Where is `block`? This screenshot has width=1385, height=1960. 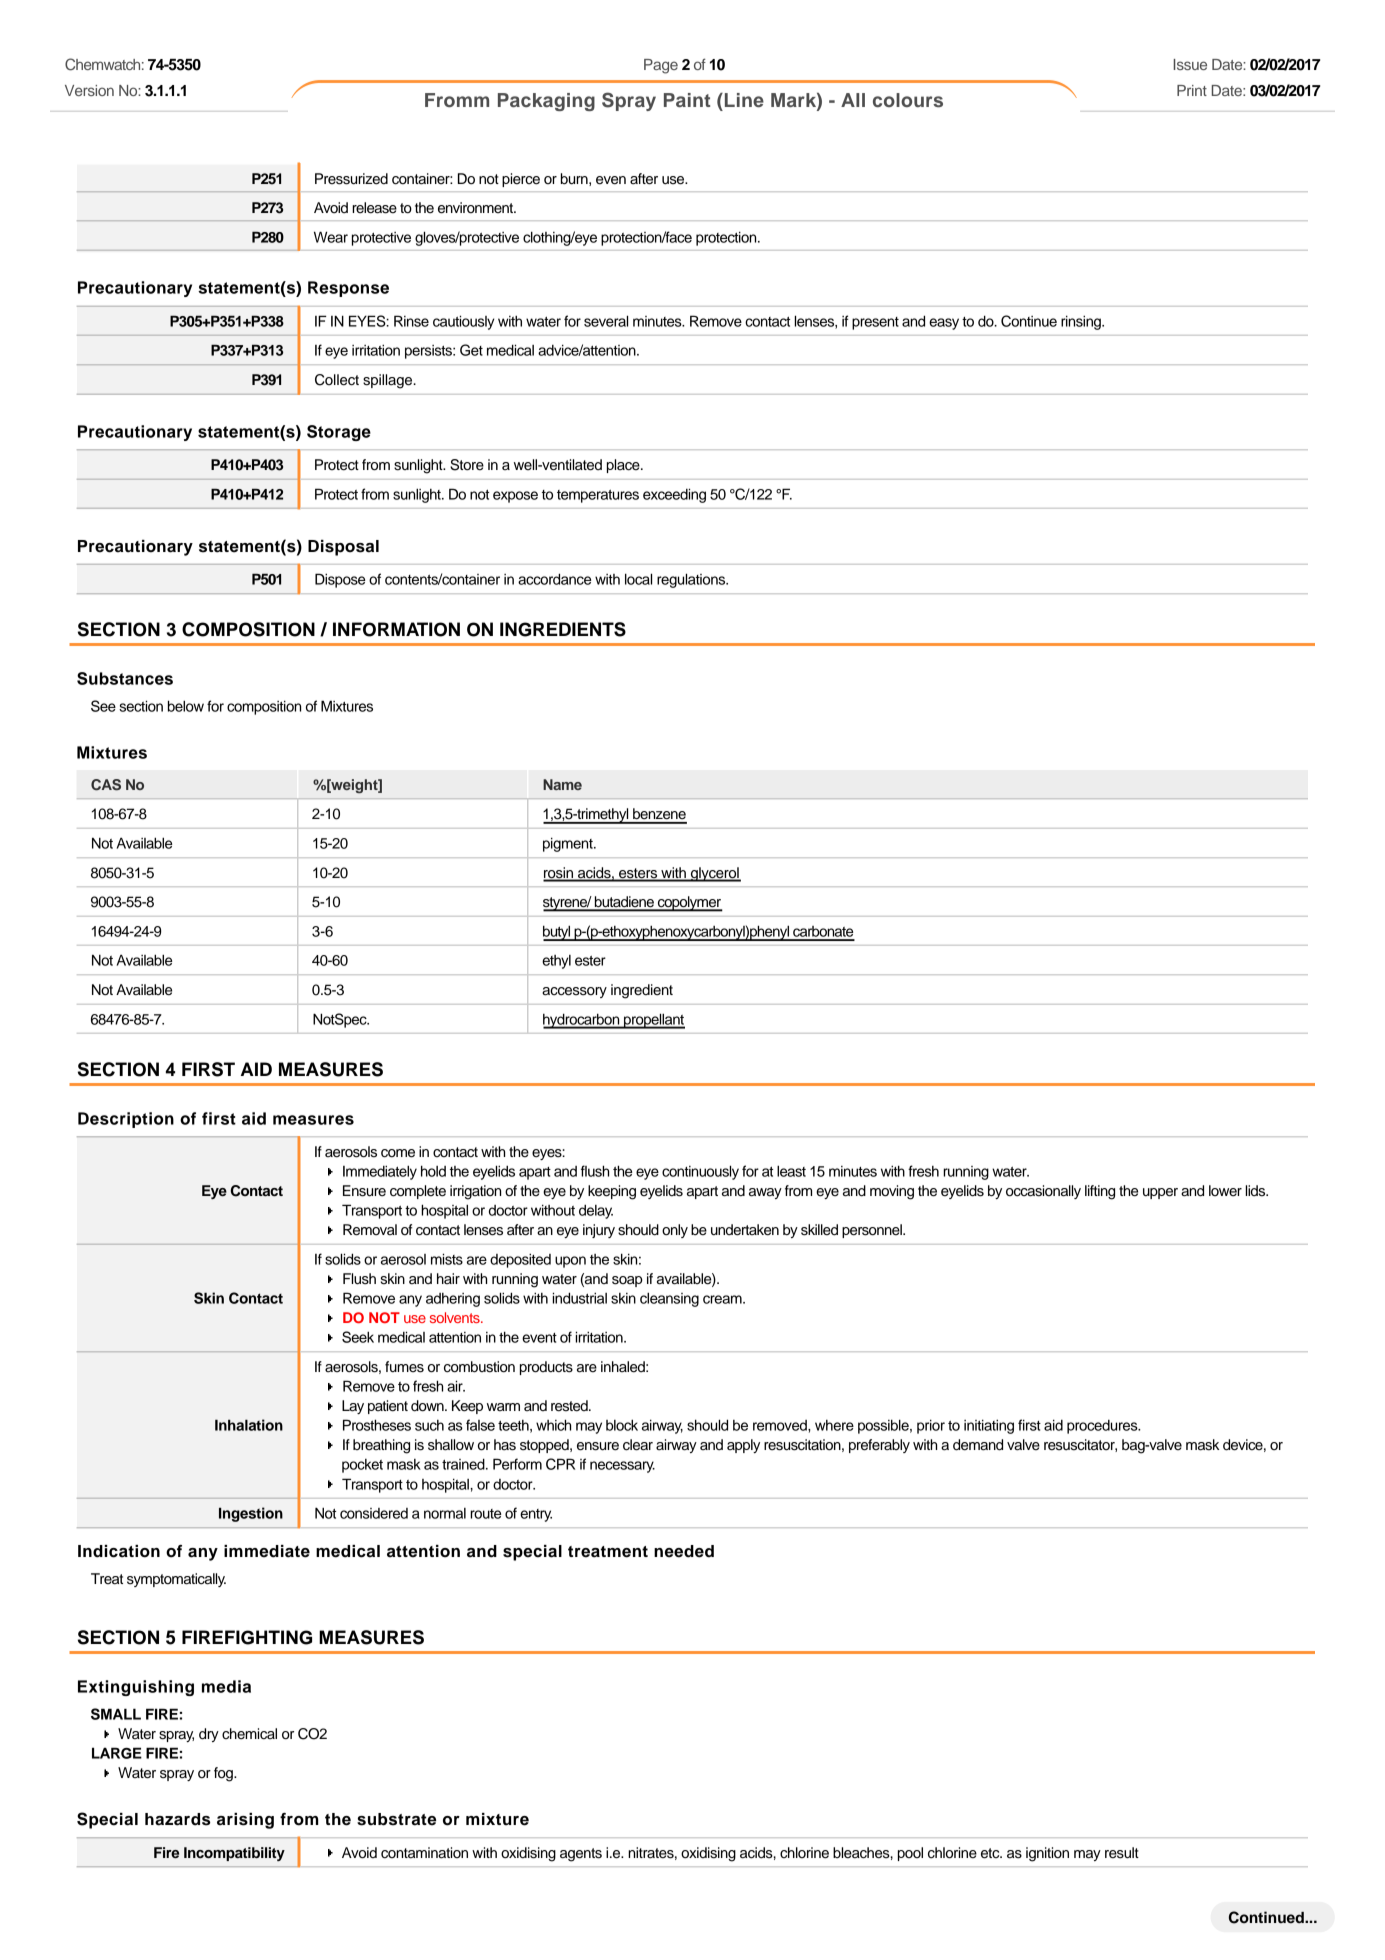
block is located at coordinates (622, 1425).
